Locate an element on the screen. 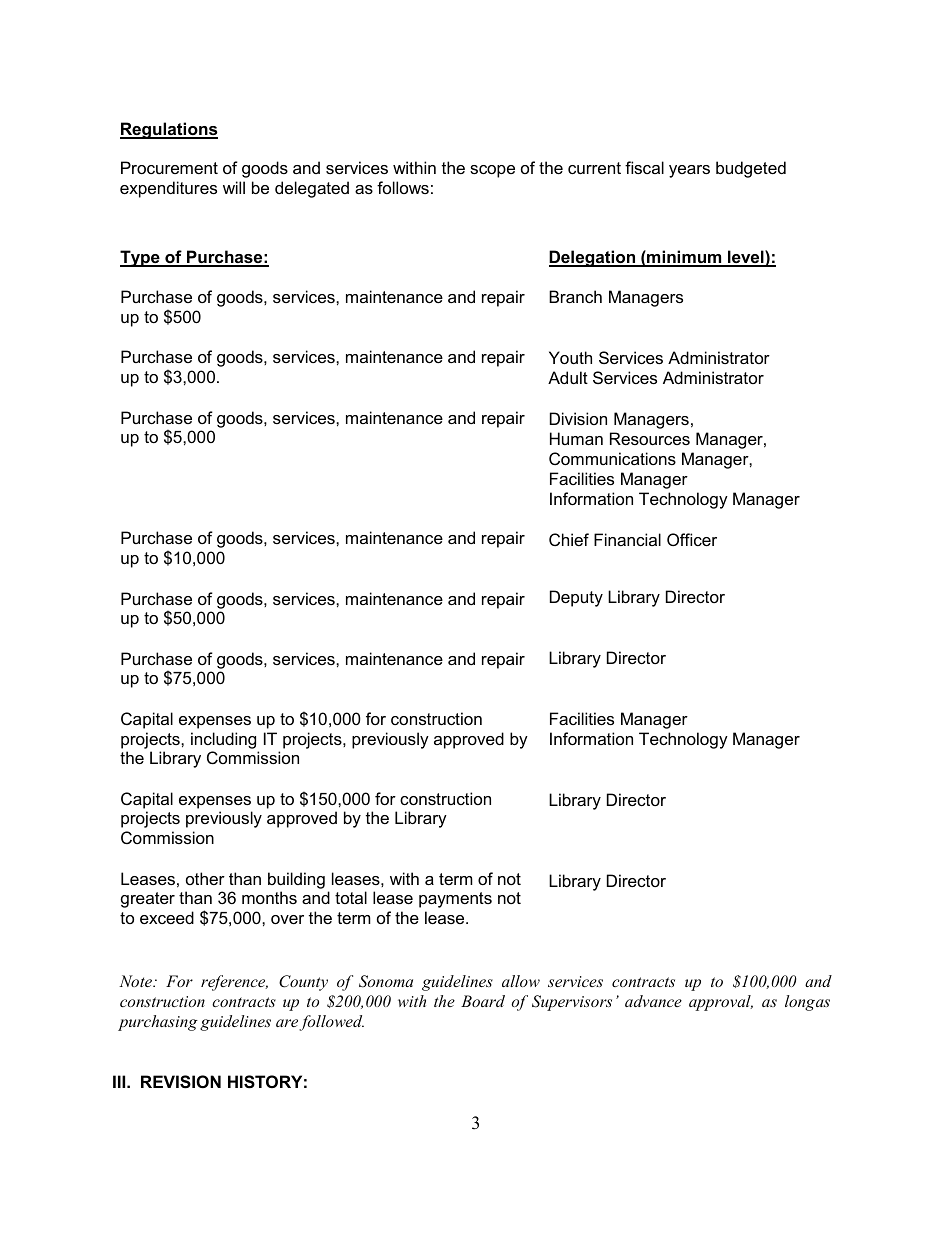 This screenshot has height=1233, width=952. including is located at coordinates (223, 740).
